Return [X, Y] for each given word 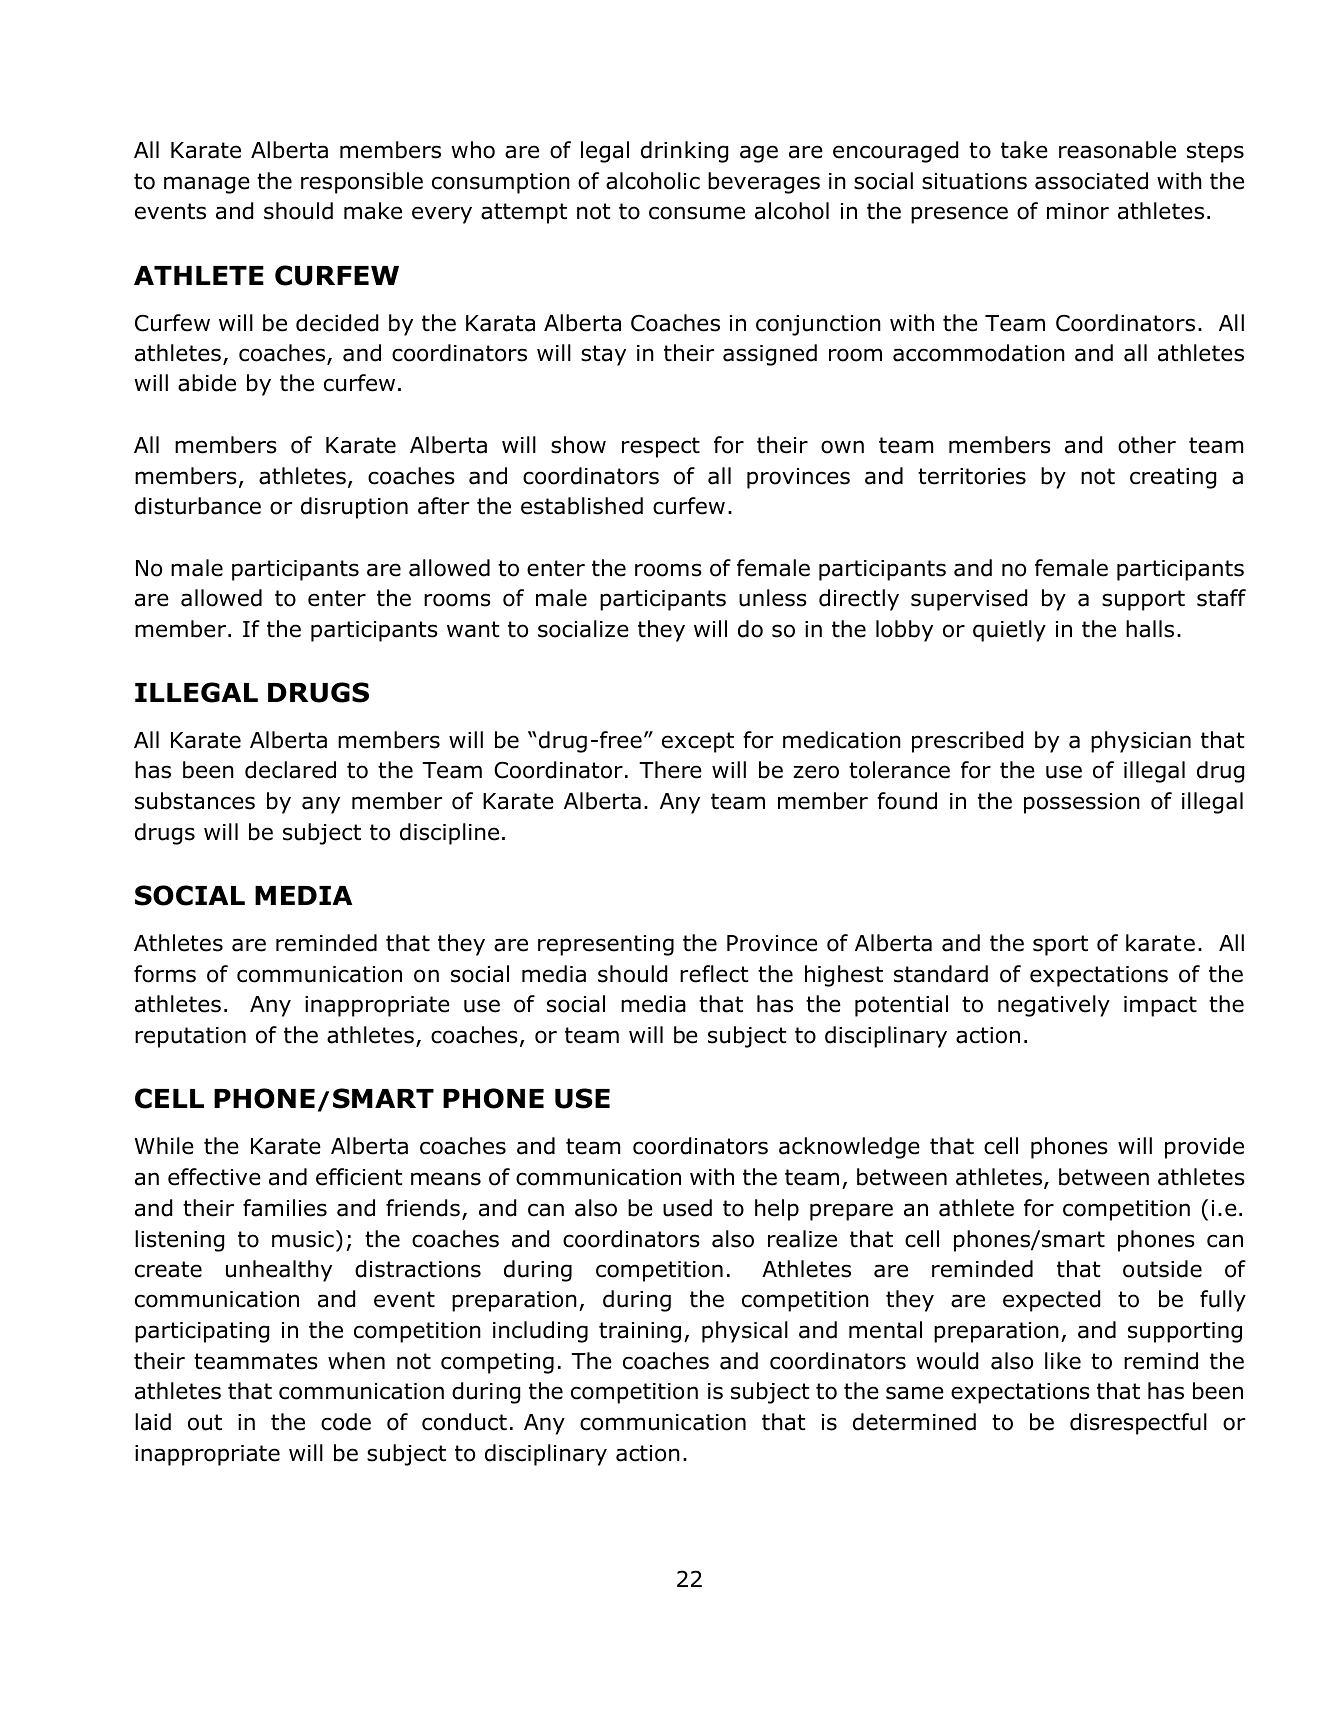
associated [1091, 181]
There [670, 770]
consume [697, 213]
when [356, 1361]
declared [290, 770]
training [640, 1332]
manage [207, 185]
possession [1082, 803]
